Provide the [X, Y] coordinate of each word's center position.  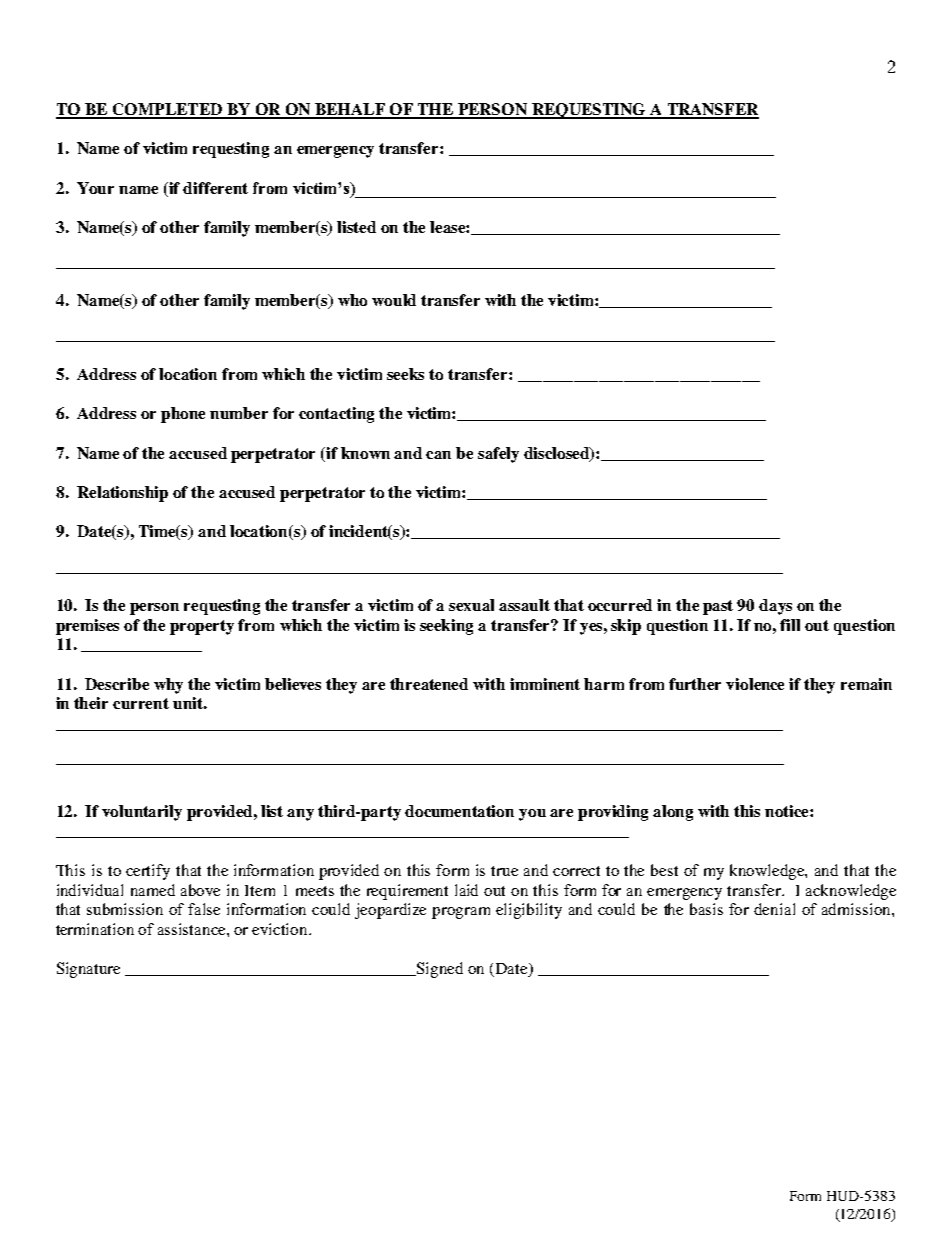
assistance [193, 929]
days [775, 607]
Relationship [122, 494]
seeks [405, 374]
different [215, 188]
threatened [429, 684]
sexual [471, 605]
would [394, 300]
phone [183, 415]
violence [755, 684]
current [141, 703]
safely [498, 455]
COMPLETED [167, 110]
